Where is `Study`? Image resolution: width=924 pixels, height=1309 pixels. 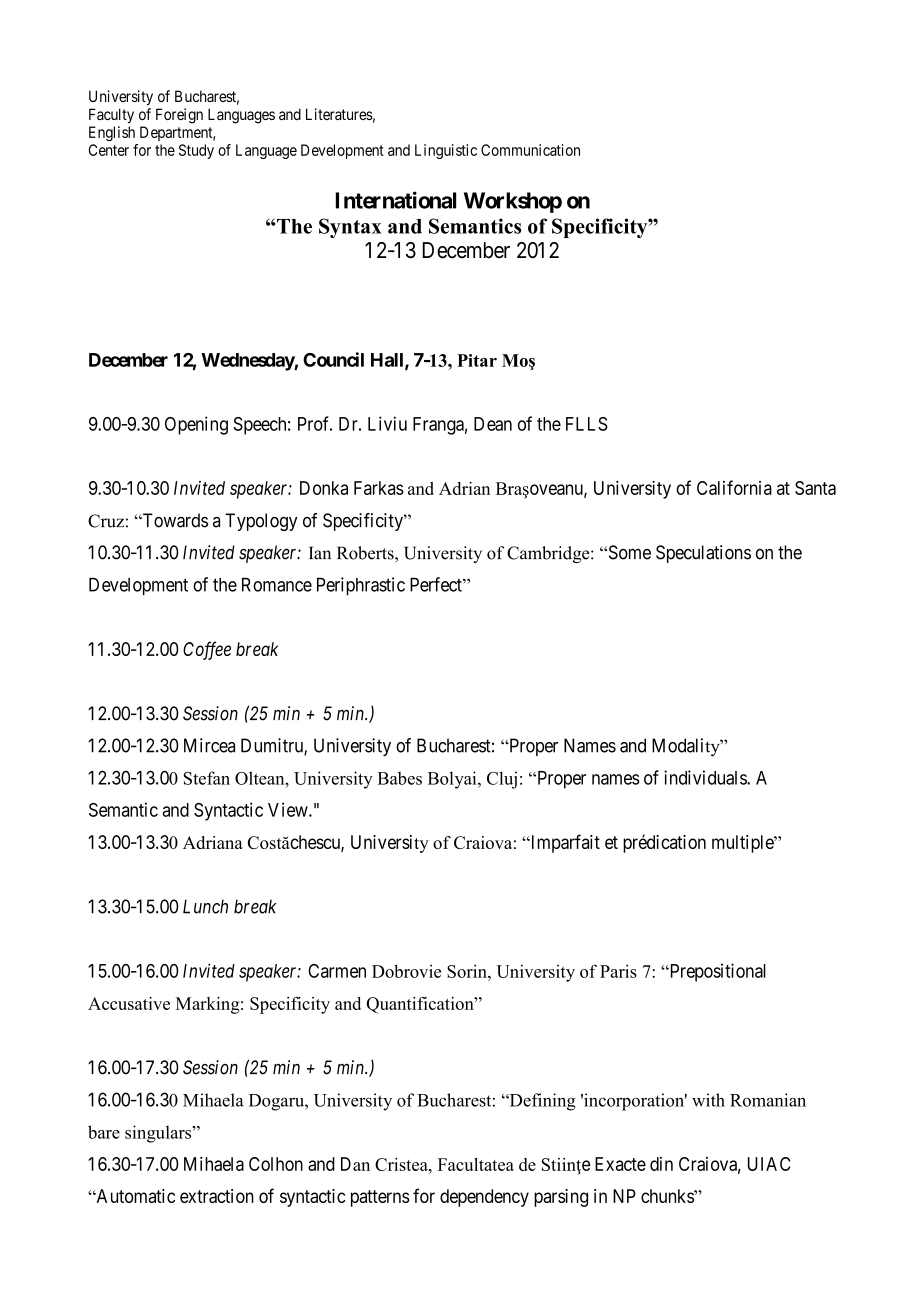 Study is located at coordinates (196, 151).
